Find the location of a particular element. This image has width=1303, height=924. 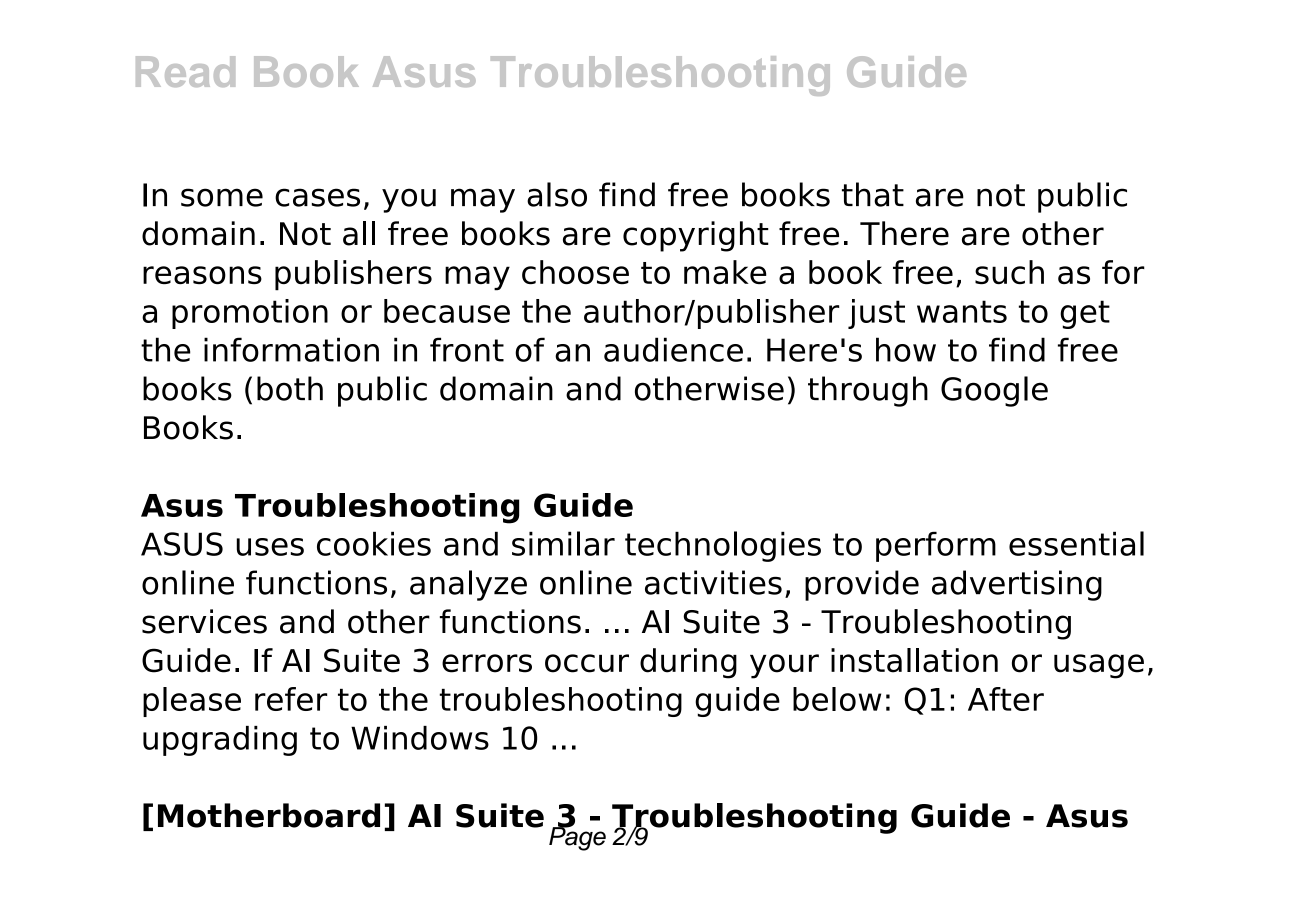

also is located at coordinates (557, 194).
